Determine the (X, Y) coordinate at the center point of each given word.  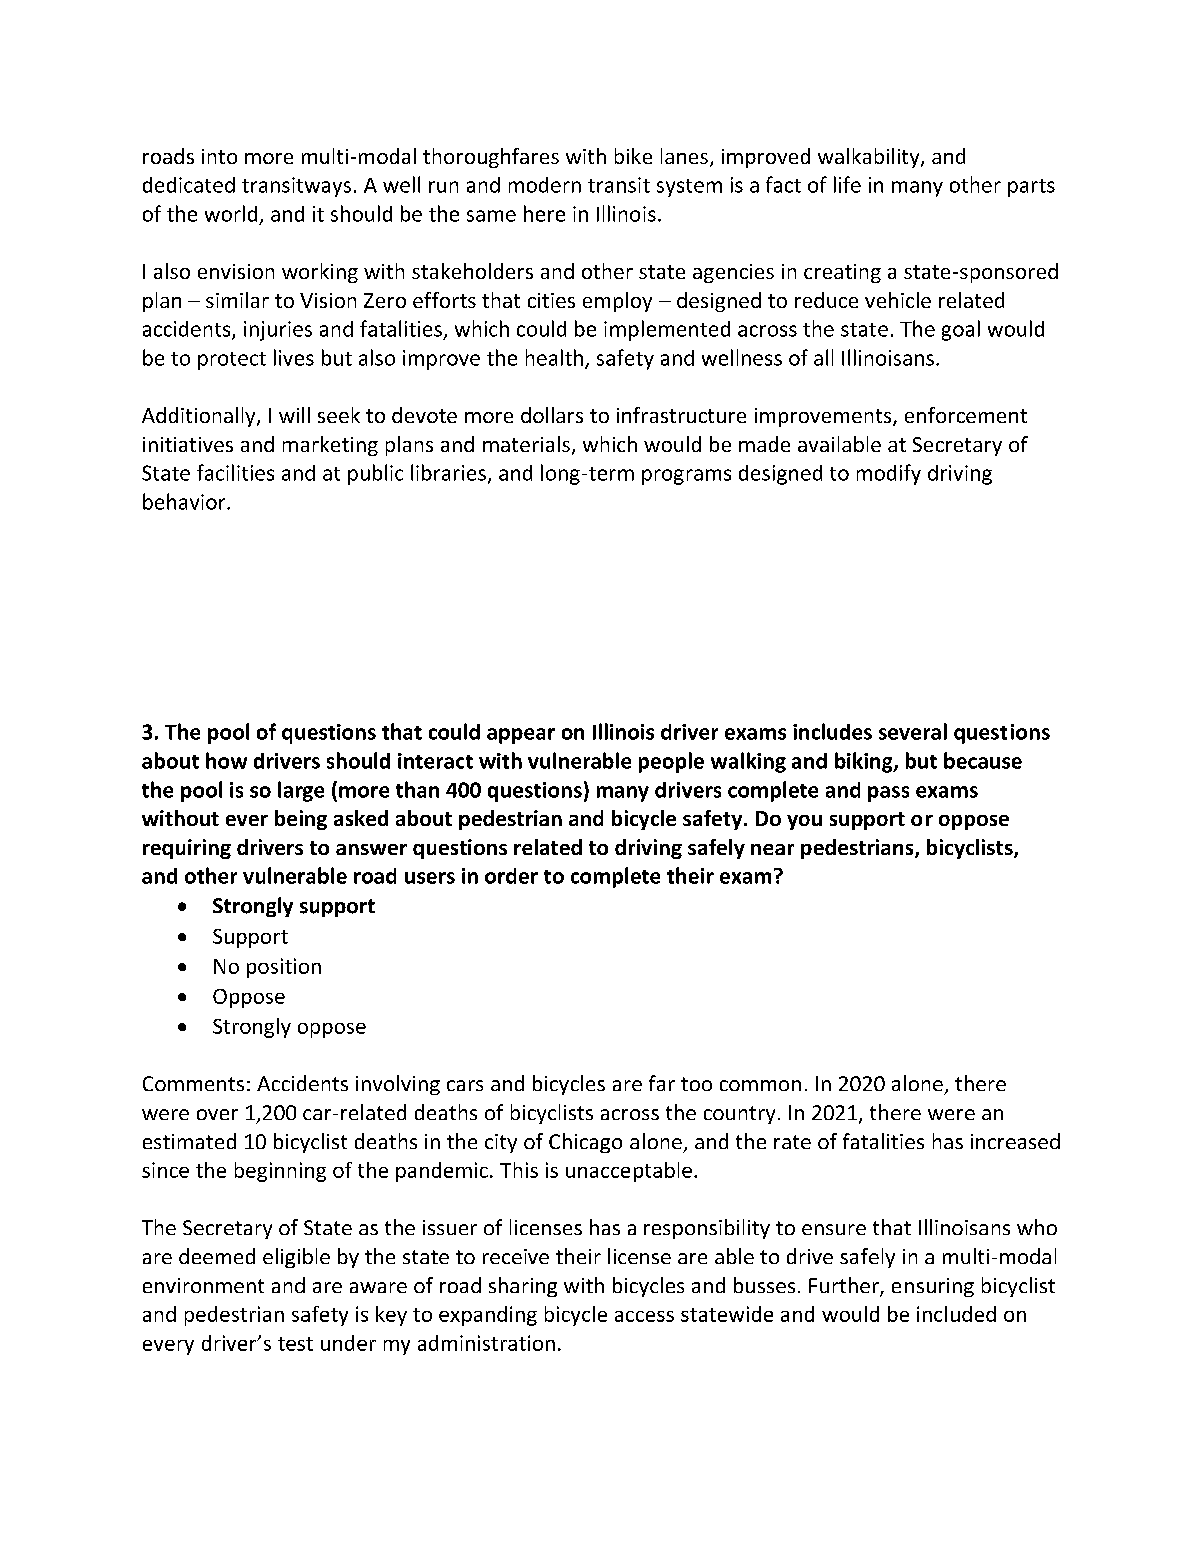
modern (545, 185)
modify (889, 474)
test (295, 1344)
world (231, 213)
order (511, 876)
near (772, 849)
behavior (185, 501)
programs (686, 477)
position (284, 968)
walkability (870, 158)
